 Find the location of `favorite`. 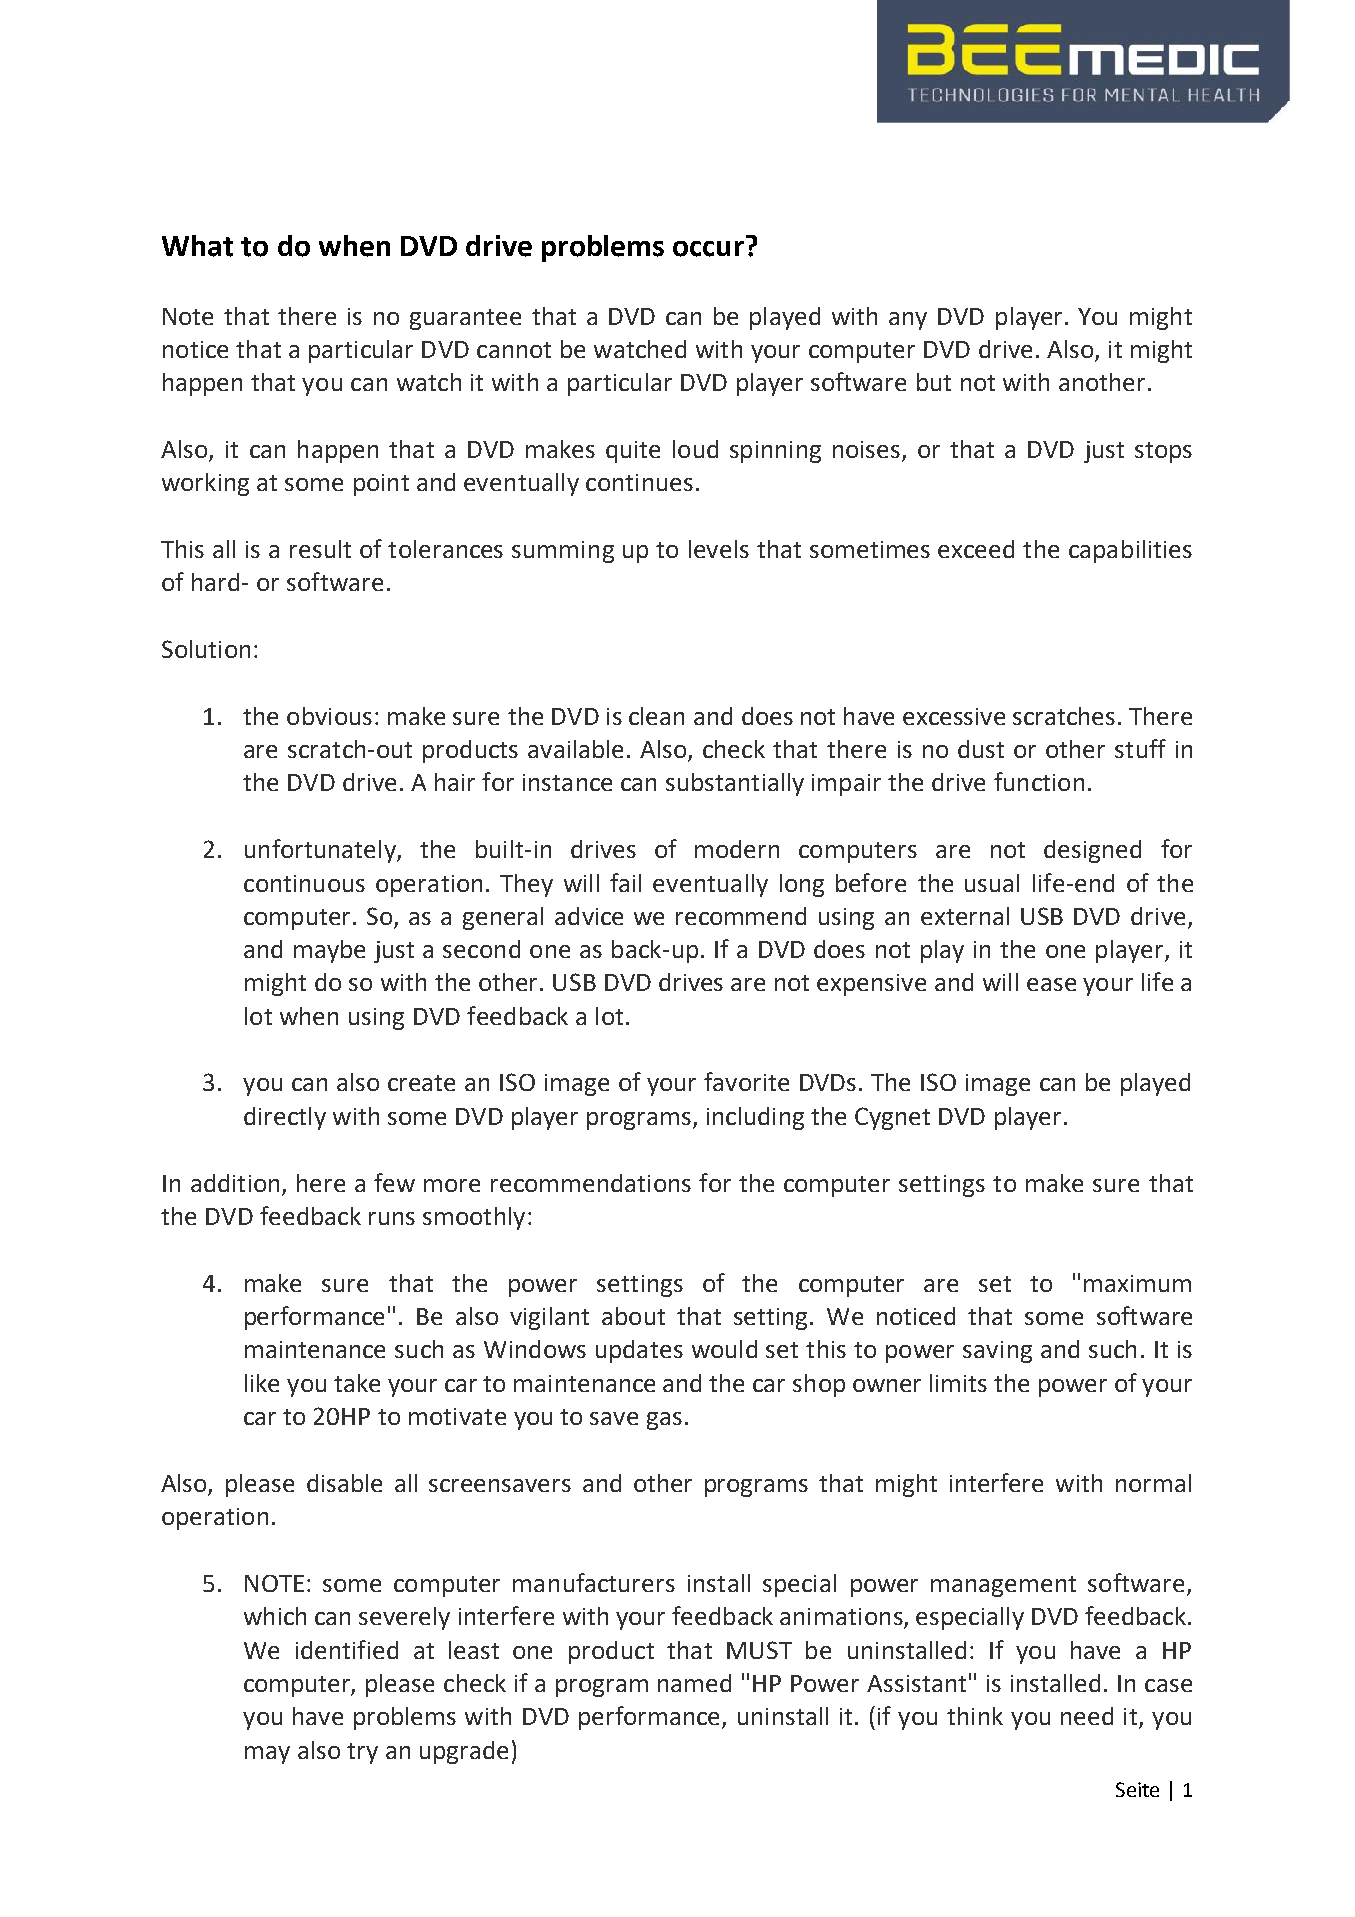

favorite is located at coordinates (746, 1081).
